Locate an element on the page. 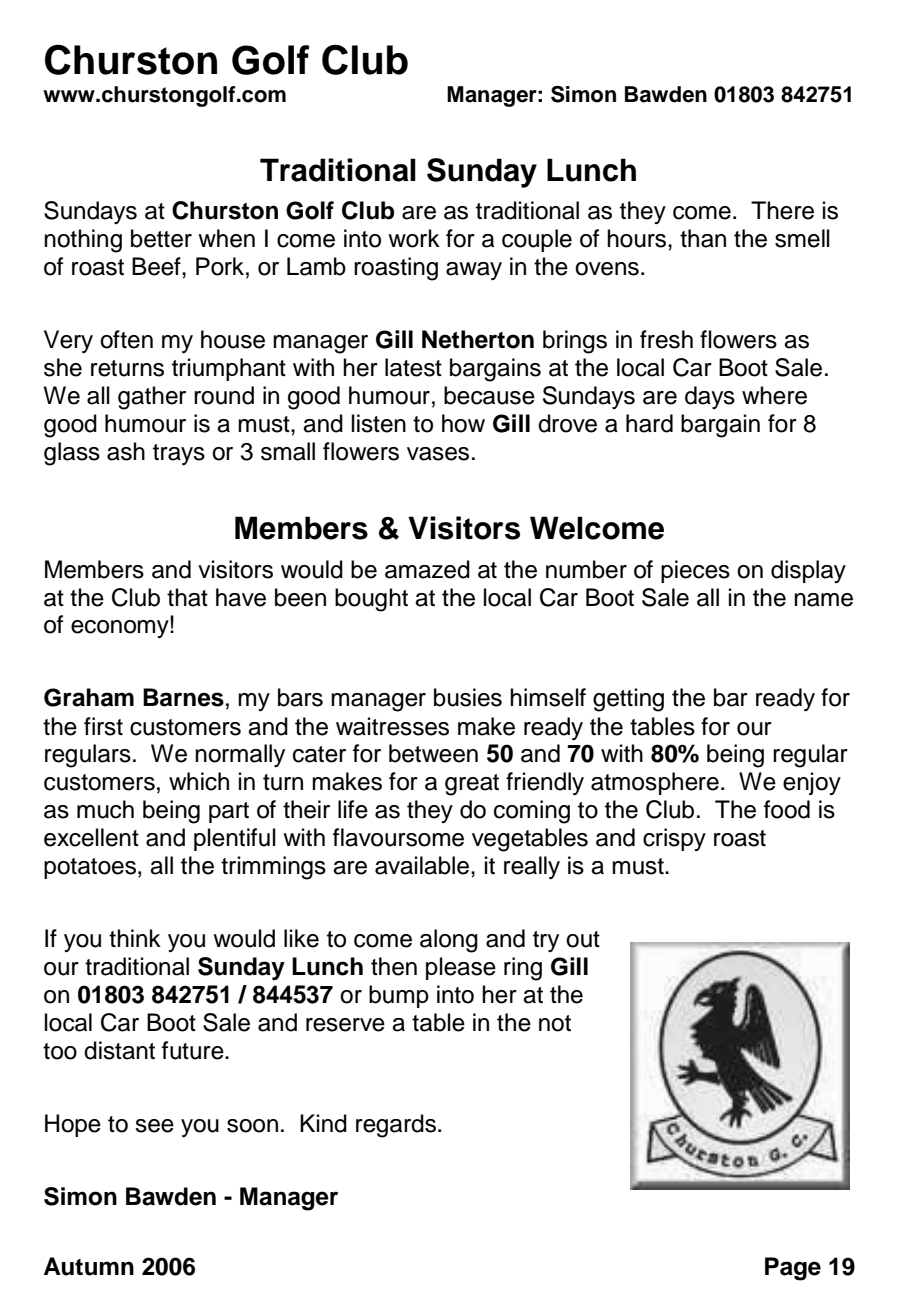 The width and height of the document is (924, 1311). bought is located at coordinates (371, 600).
